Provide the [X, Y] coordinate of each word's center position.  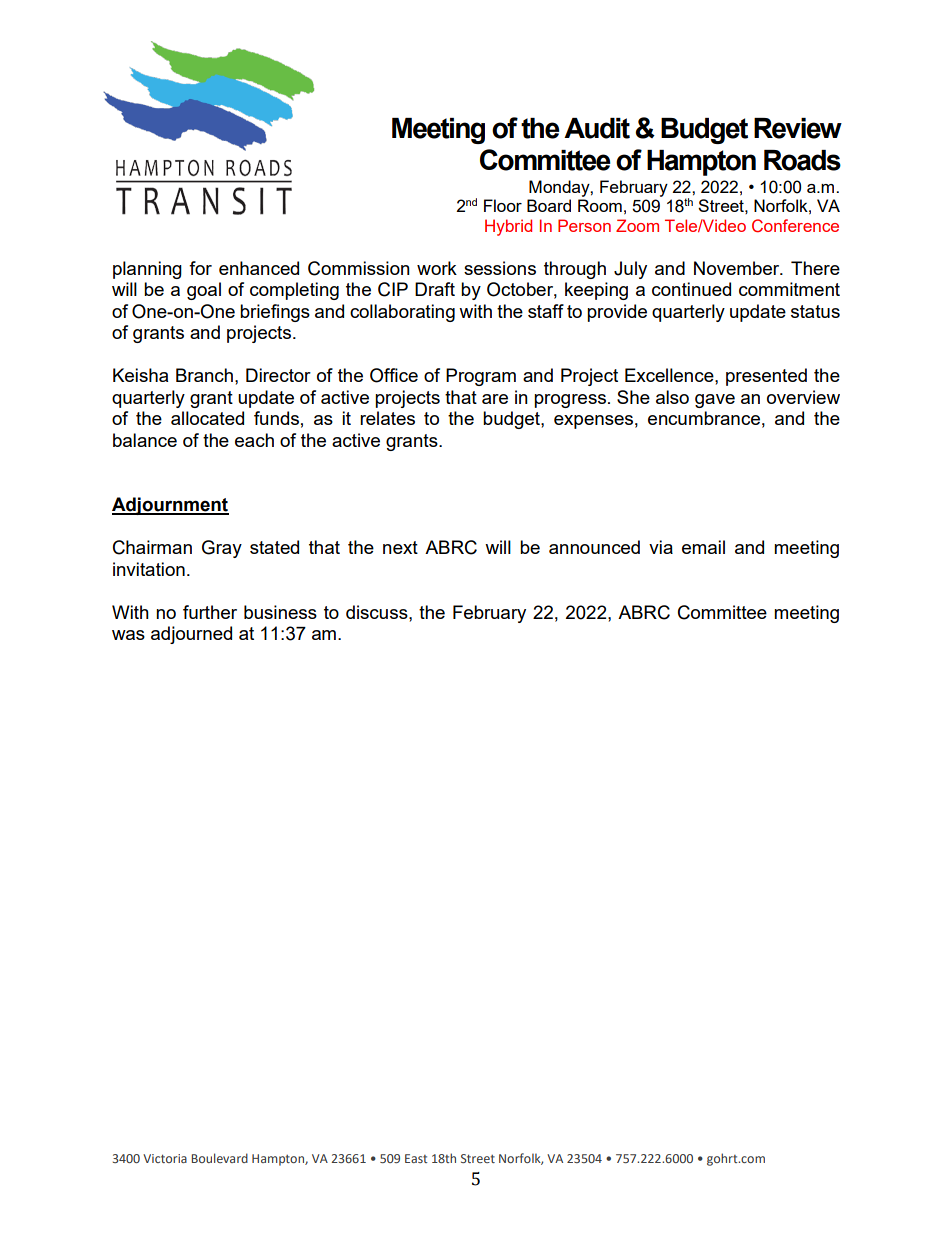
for [200, 268]
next [400, 547]
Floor [503, 205]
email [703, 547]
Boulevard [220, 1158]
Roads [802, 160]
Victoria [165, 1158]
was [128, 635]
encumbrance [704, 418]
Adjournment [170, 506]
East [416, 1158]
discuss [378, 612]
